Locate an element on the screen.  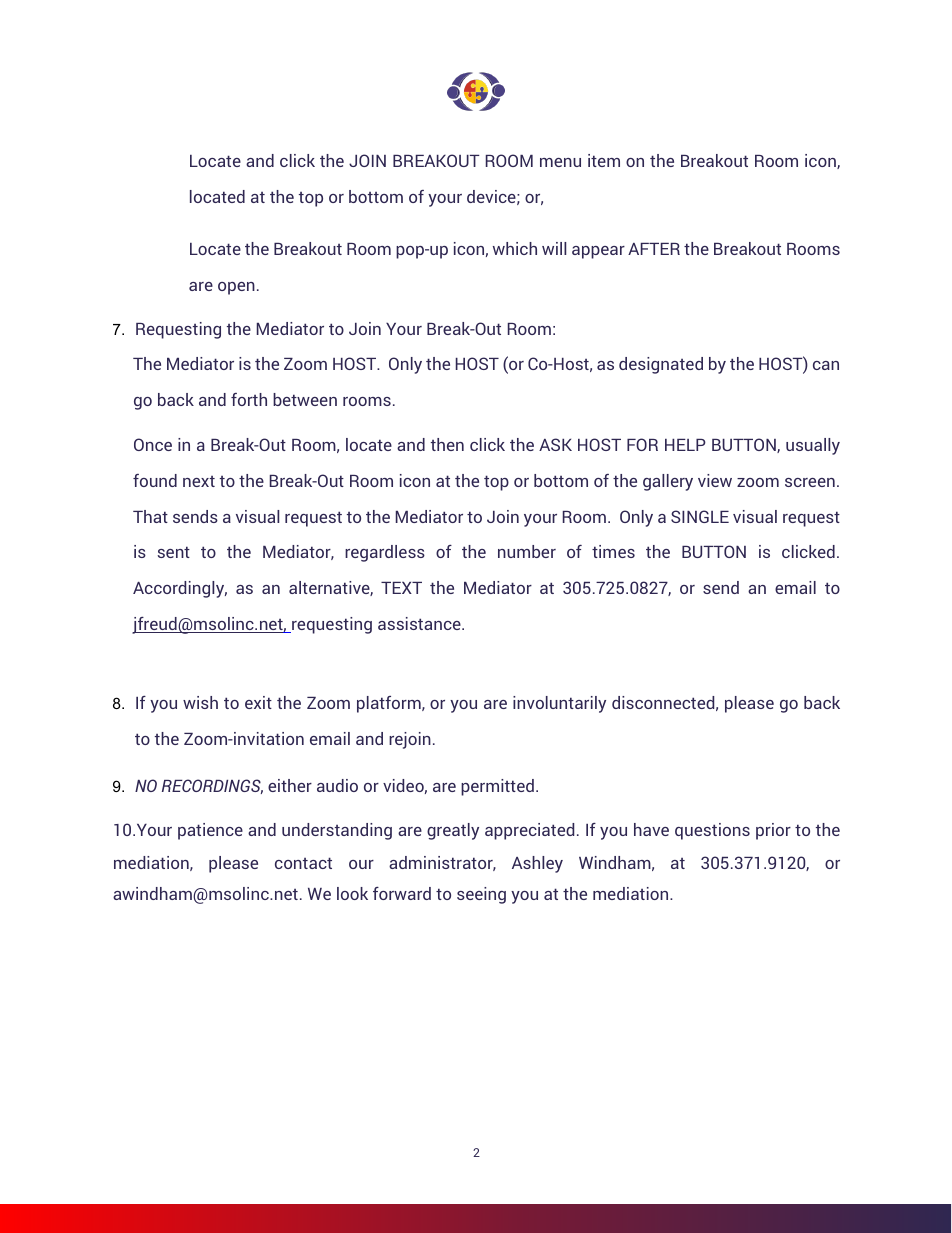
exit is located at coordinates (258, 702).
